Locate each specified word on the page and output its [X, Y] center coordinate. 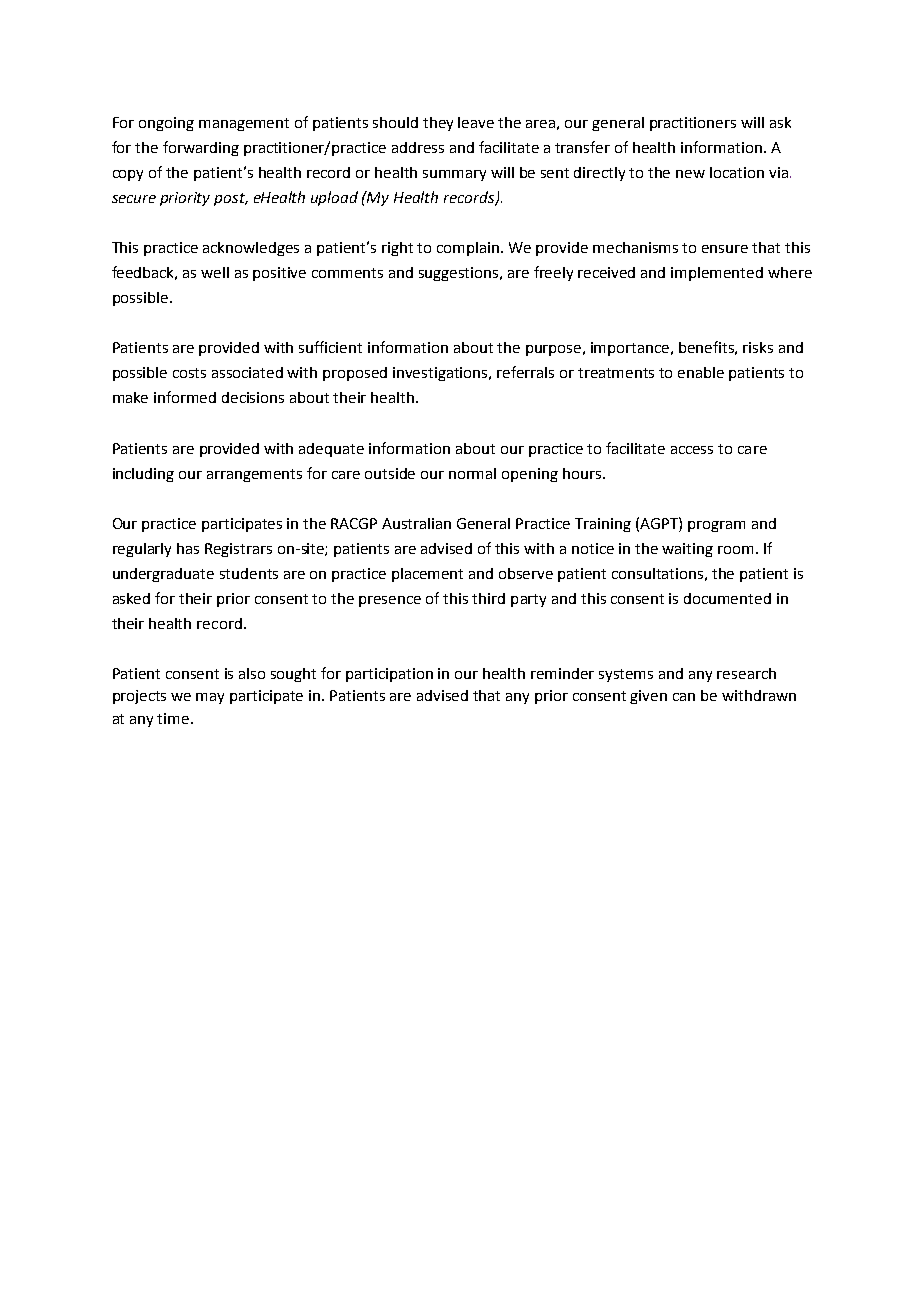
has [188, 548]
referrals [525, 372]
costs [189, 373]
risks [758, 347]
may [210, 698]
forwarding [201, 148]
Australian [416, 523]
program [716, 526]
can [684, 697]
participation [389, 675]
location [737, 172]
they [438, 124]
